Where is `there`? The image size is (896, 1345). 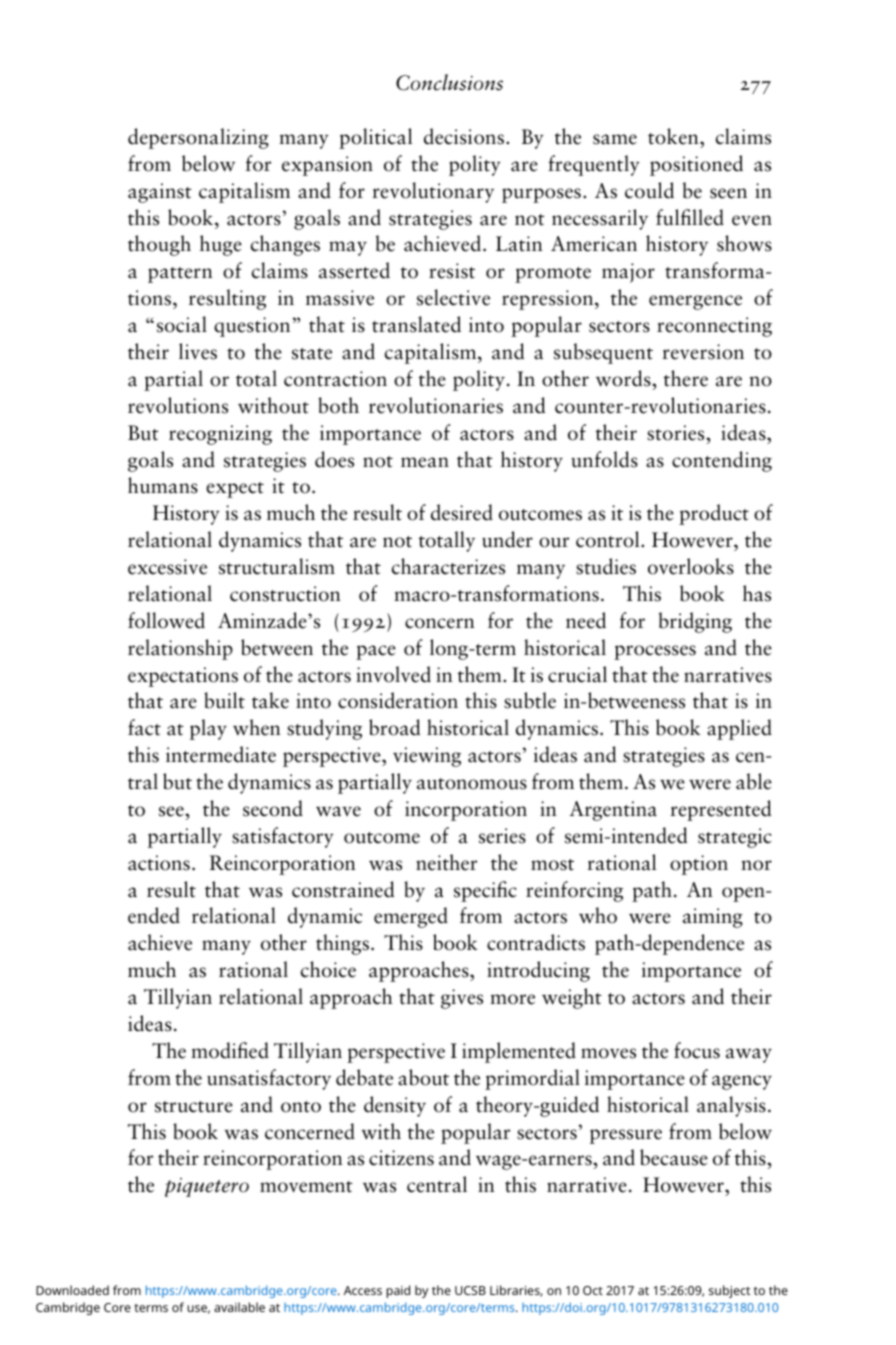
there is located at coordinates (686, 378).
